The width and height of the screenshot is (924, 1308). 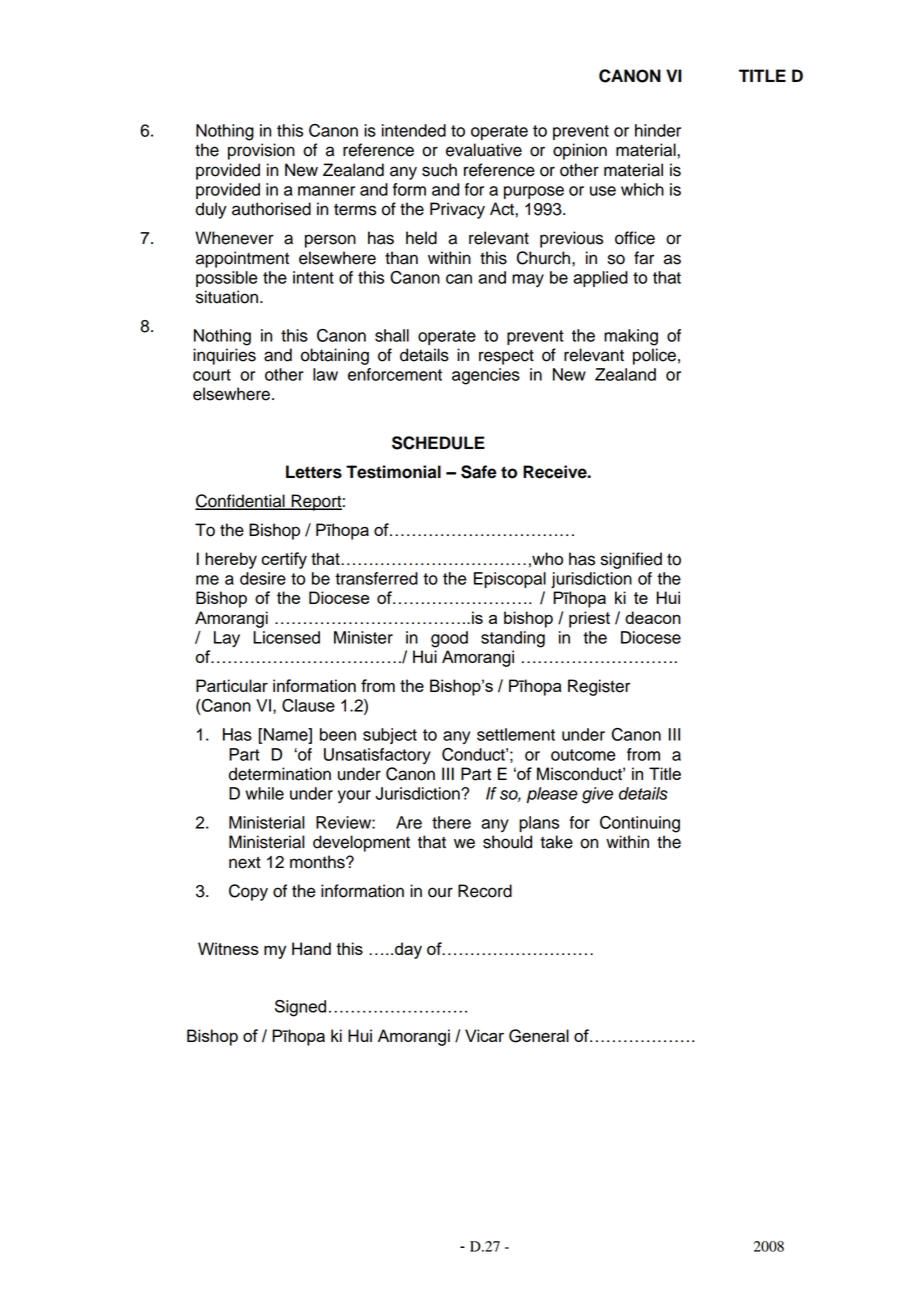 What do you see at coordinates (580, 151) in the screenshot?
I see `opinion` at bounding box center [580, 151].
